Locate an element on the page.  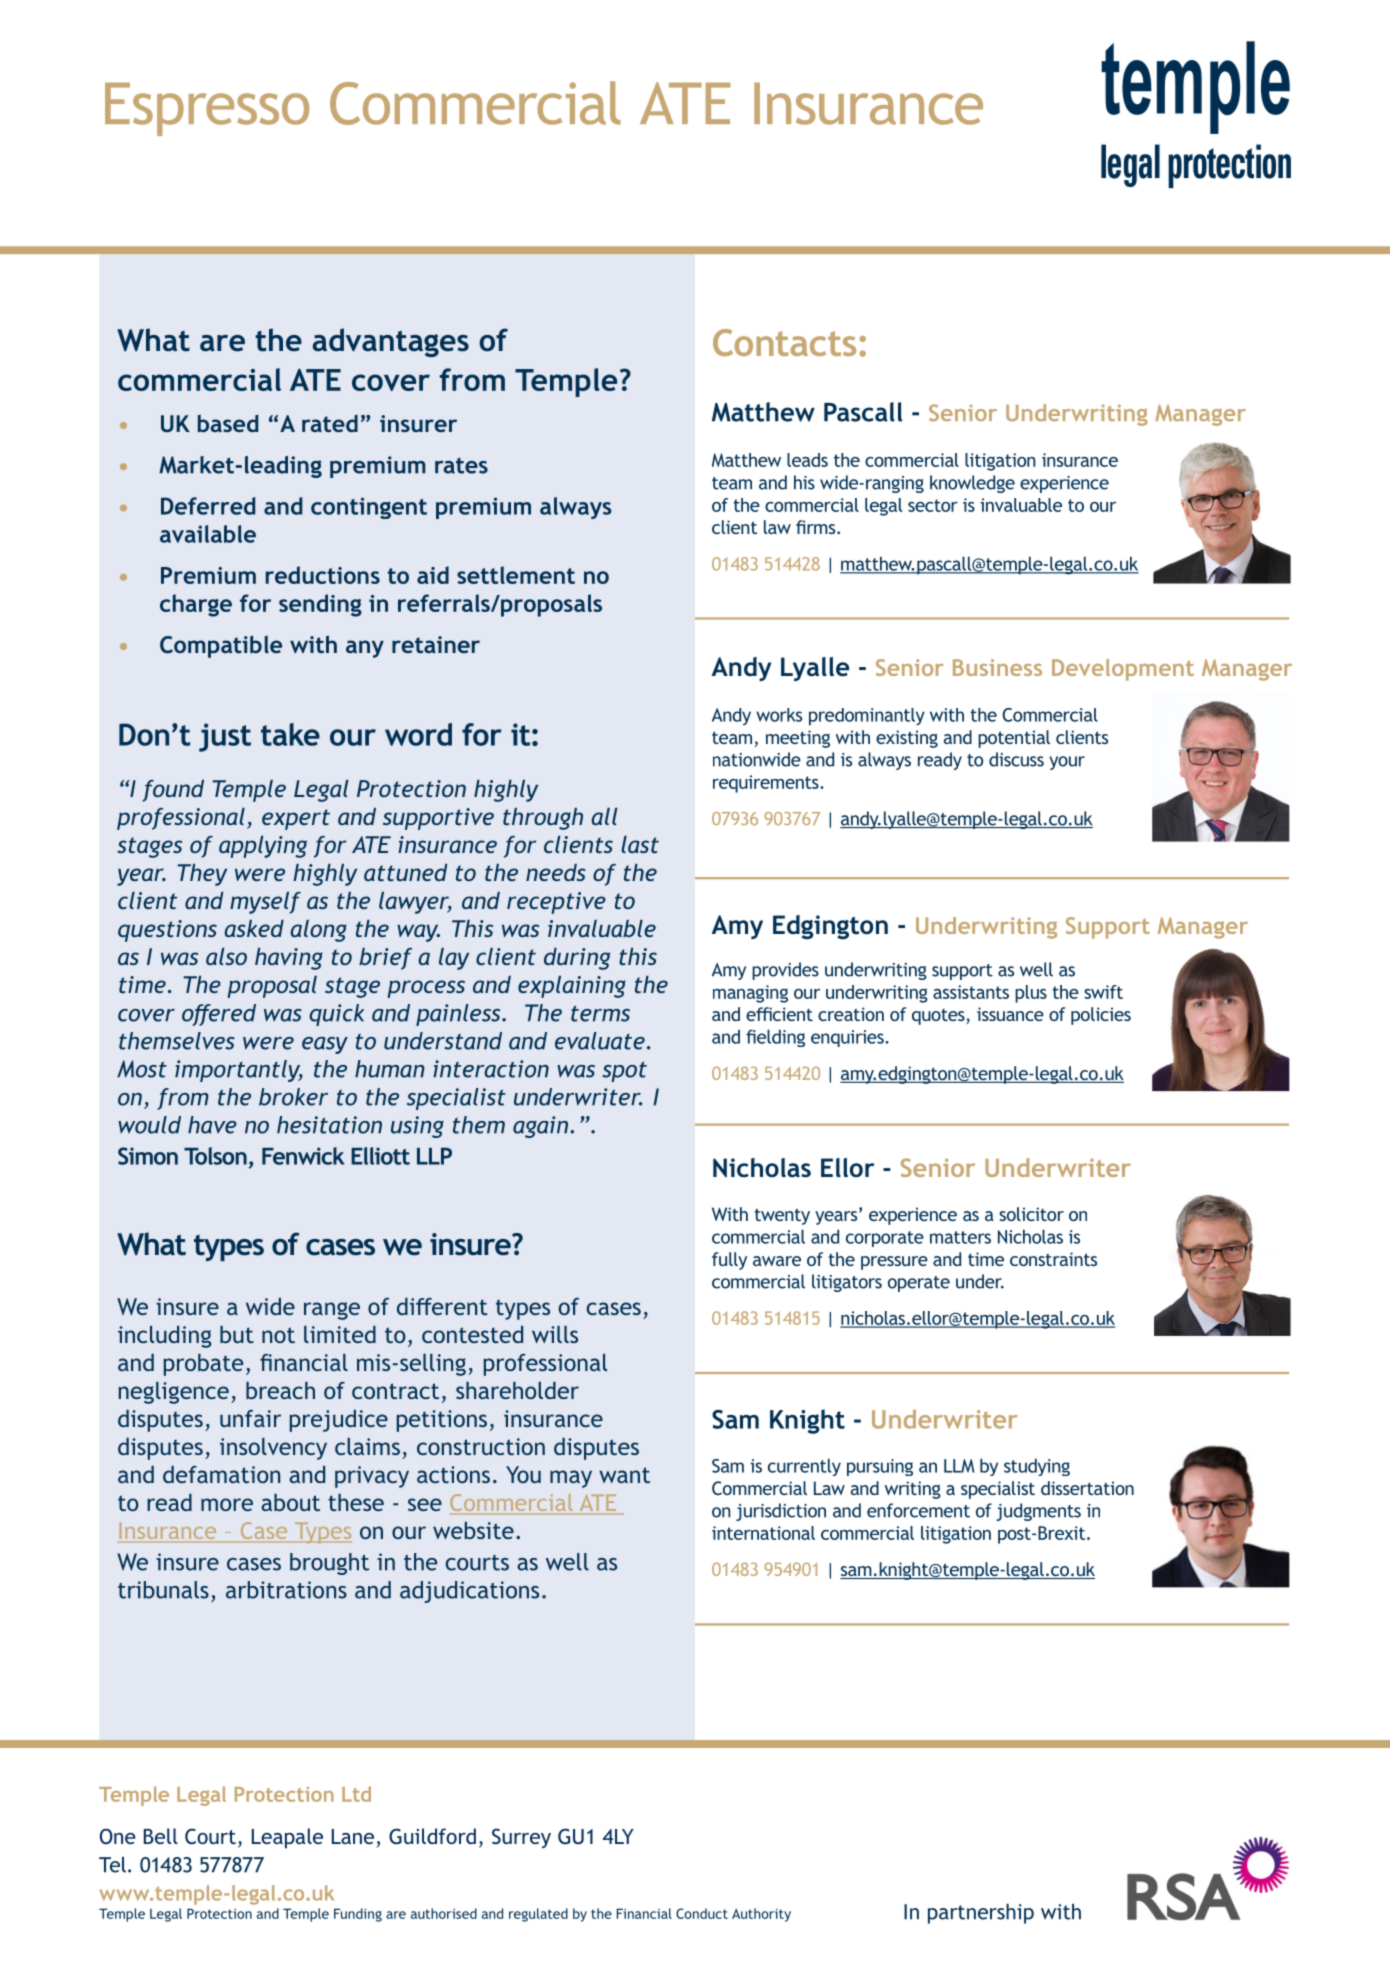
knowledge is located at coordinates (972, 484).
